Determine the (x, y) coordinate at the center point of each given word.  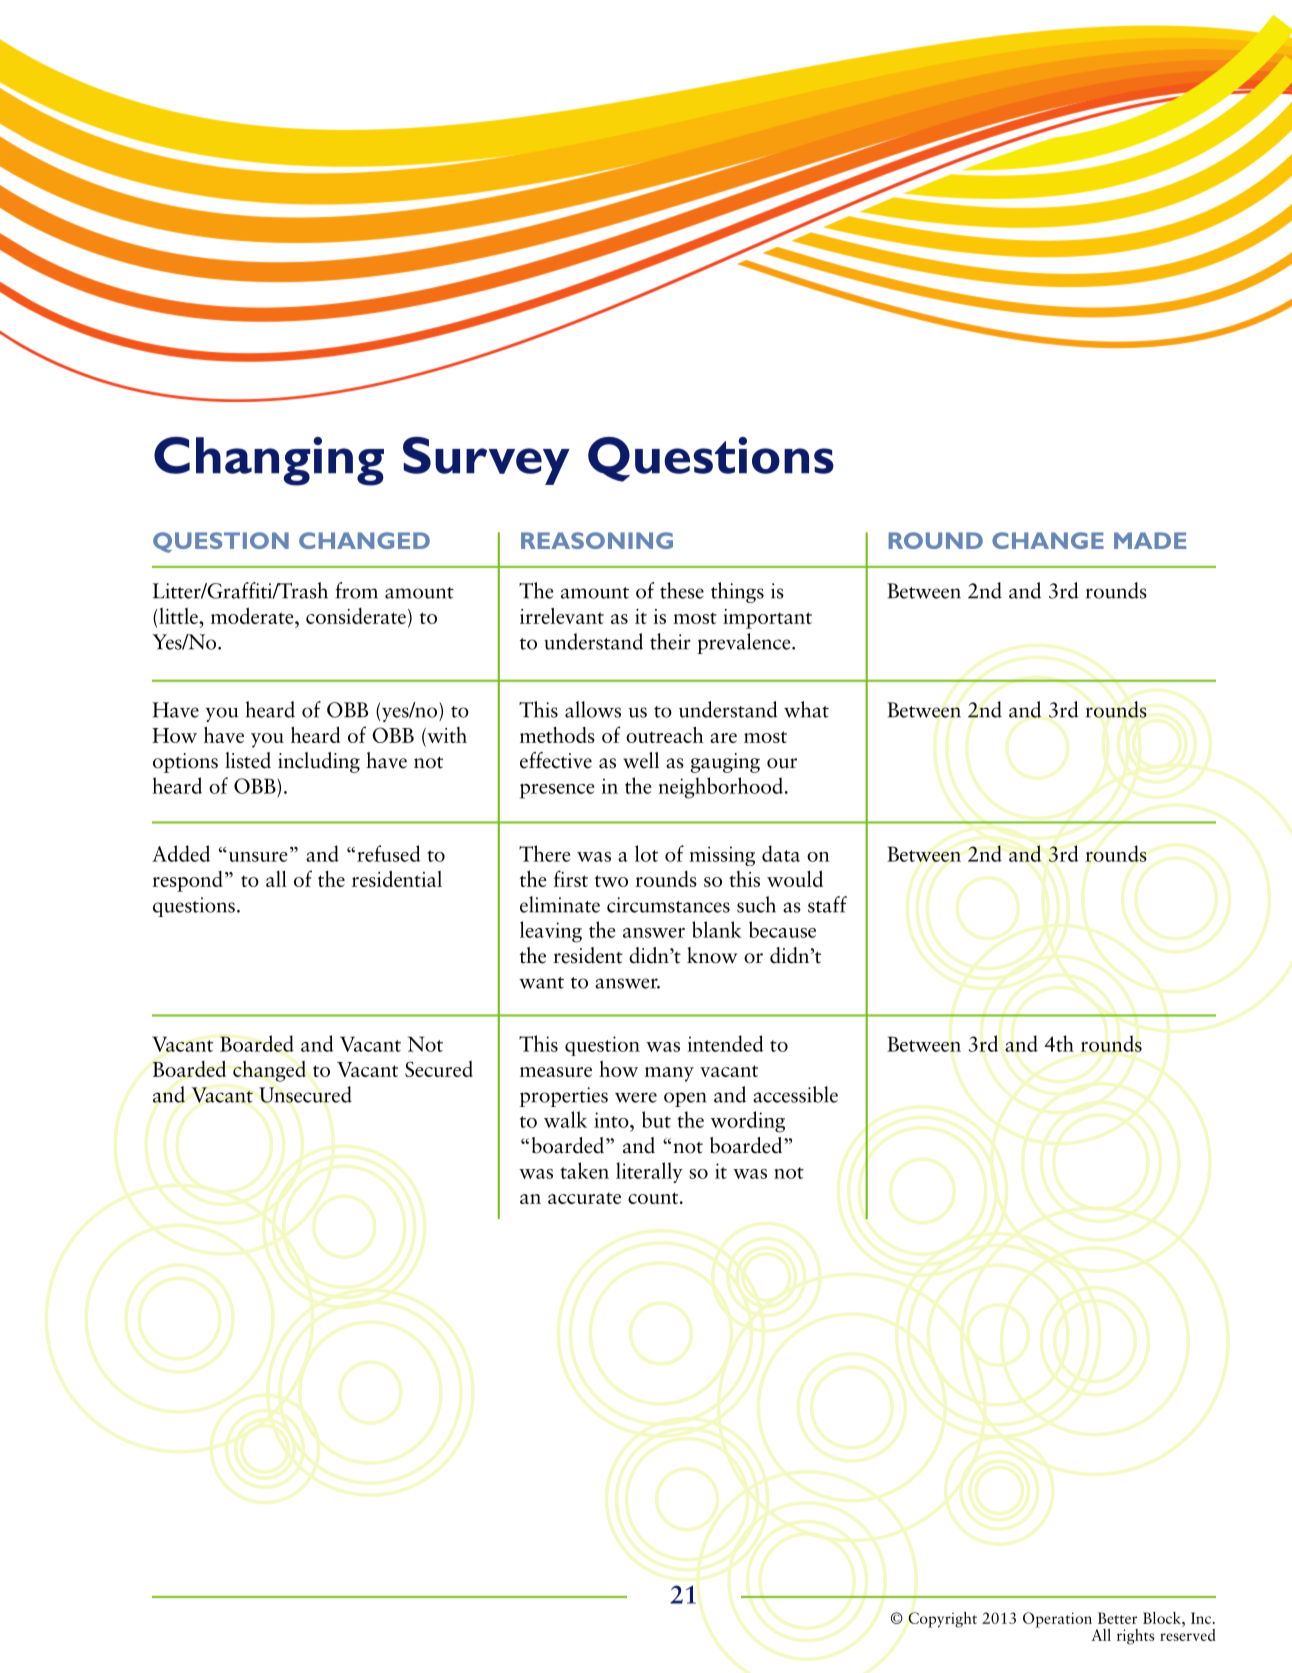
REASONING (597, 540)
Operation (1057, 1620)
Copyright (942, 1620)
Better (1117, 1618)
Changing (269, 461)
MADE (1150, 540)
